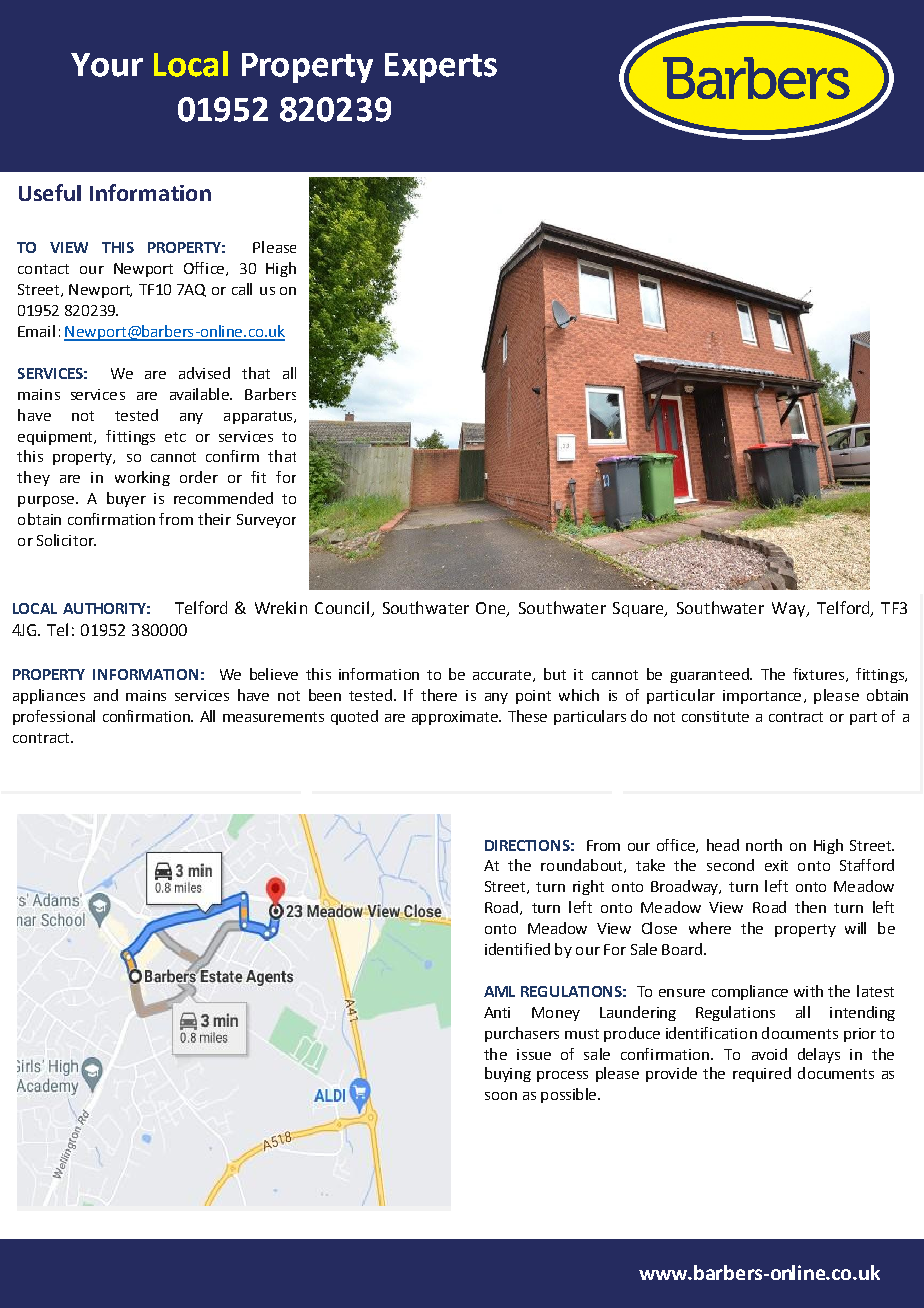 The image size is (924, 1308). Describe the element at coordinates (66, 540) in the screenshot. I see `Solicitor` at that location.
